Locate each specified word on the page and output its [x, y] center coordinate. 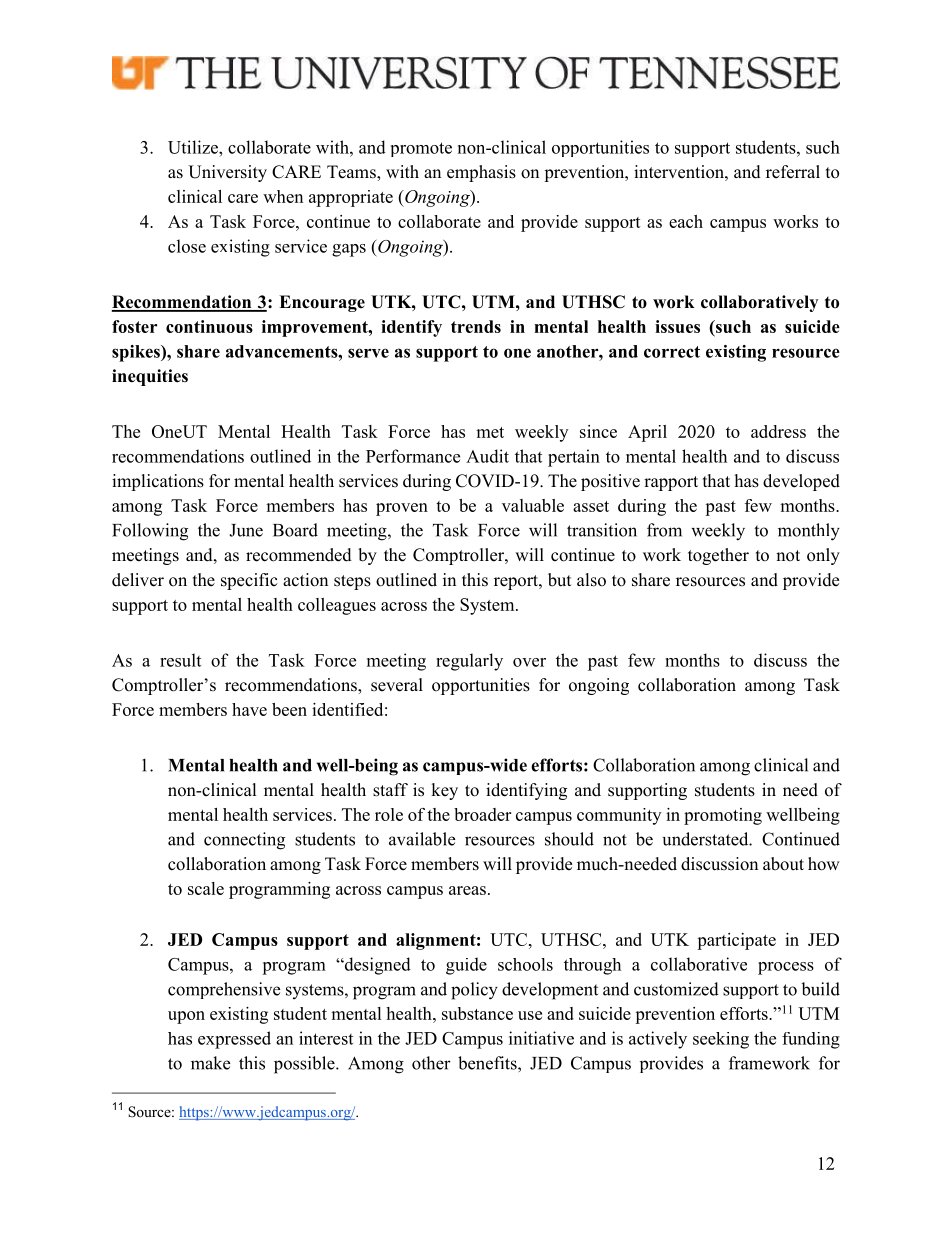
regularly [469, 662]
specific [249, 581]
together [718, 556]
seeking [721, 1040]
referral [793, 172]
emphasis [481, 173]
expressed [234, 1040]
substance [477, 1013]
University [227, 173]
